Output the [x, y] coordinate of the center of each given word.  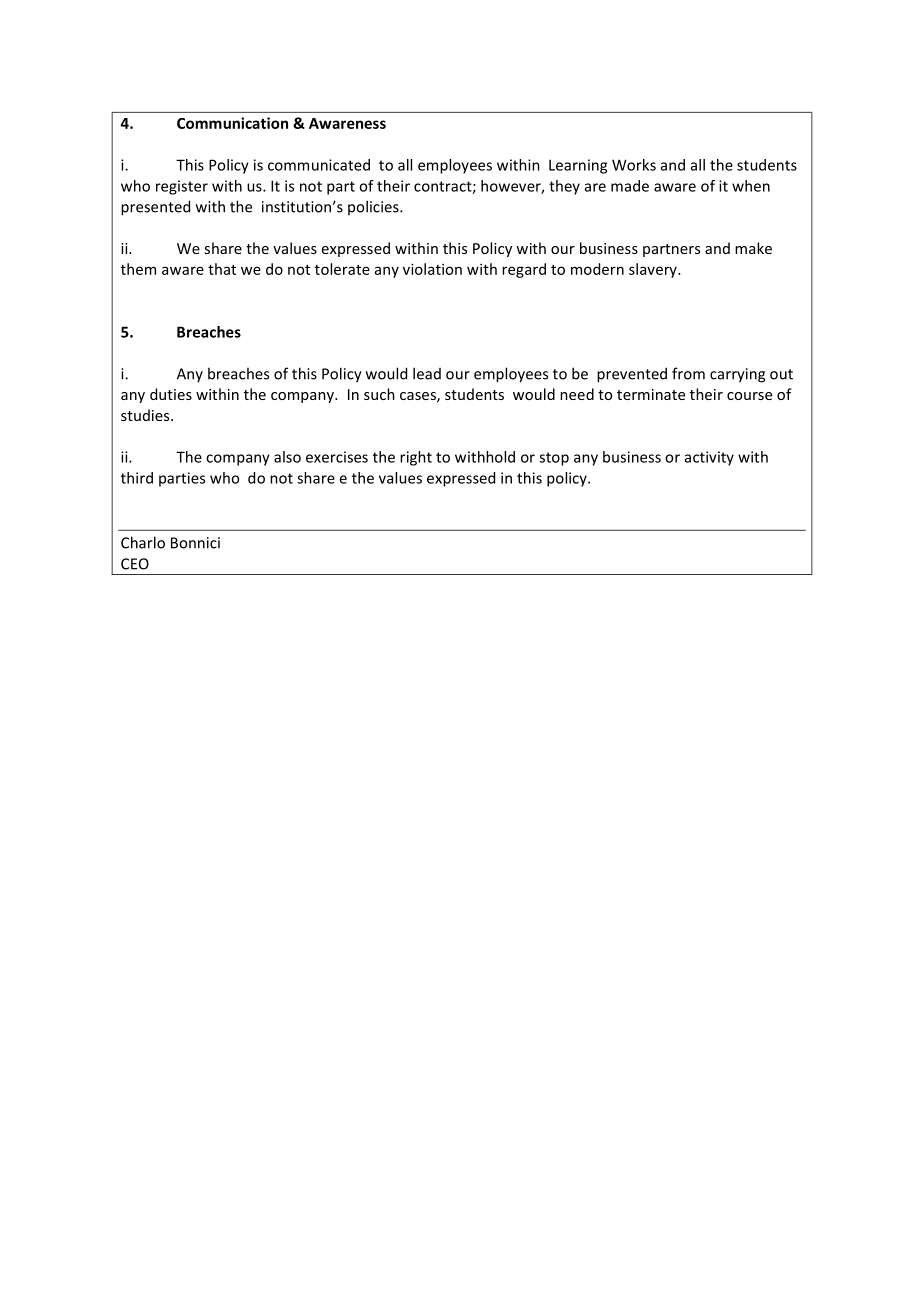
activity [709, 458]
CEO [135, 564]
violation [432, 269]
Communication [232, 123]
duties [171, 394]
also [287, 457]
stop [554, 459]
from [688, 373]
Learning [578, 166]
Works [634, 165]
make [753, 248]
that [222, 269]
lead [427, 373]
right [416, 458]
